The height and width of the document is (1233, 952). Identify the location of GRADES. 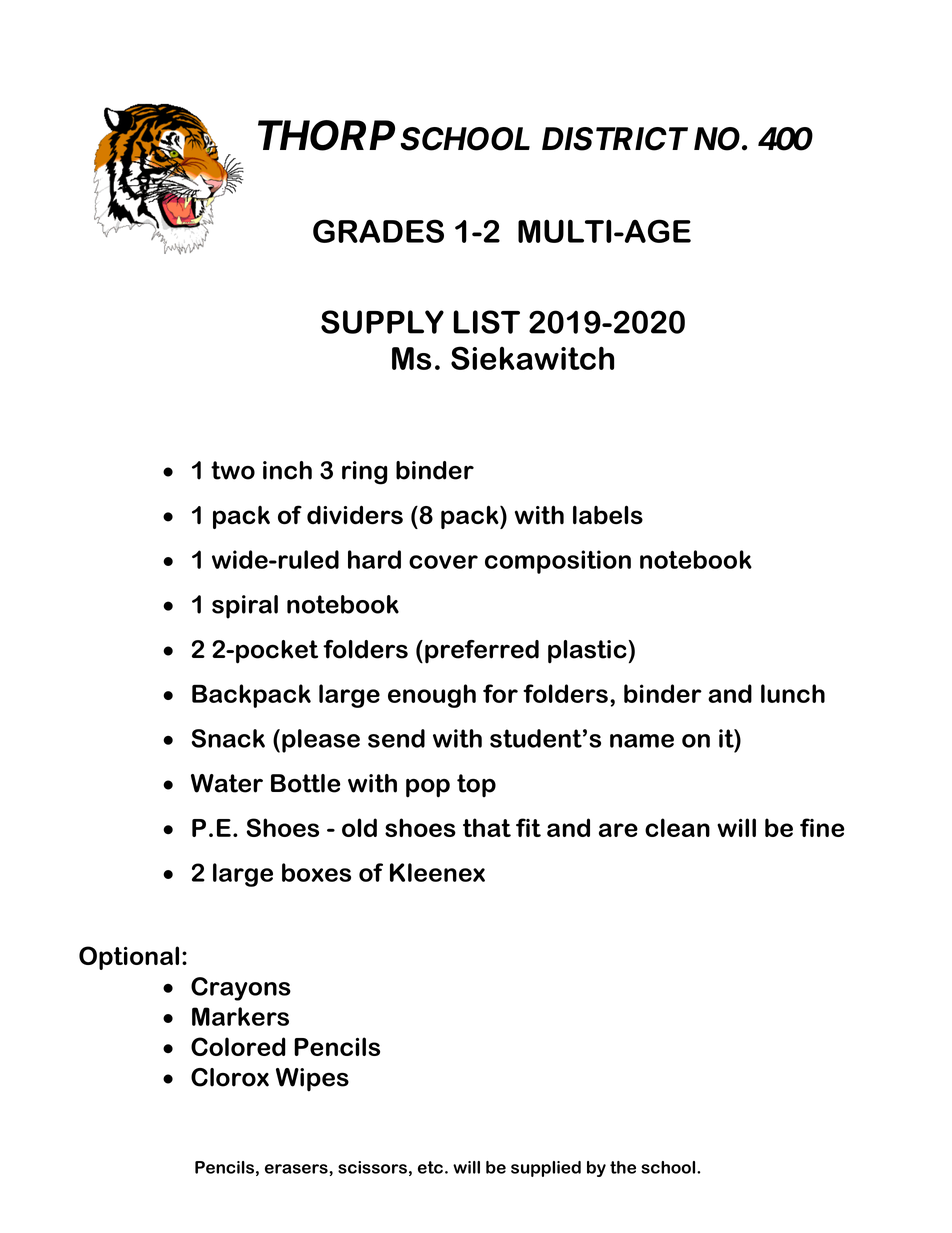
(378, 231).
